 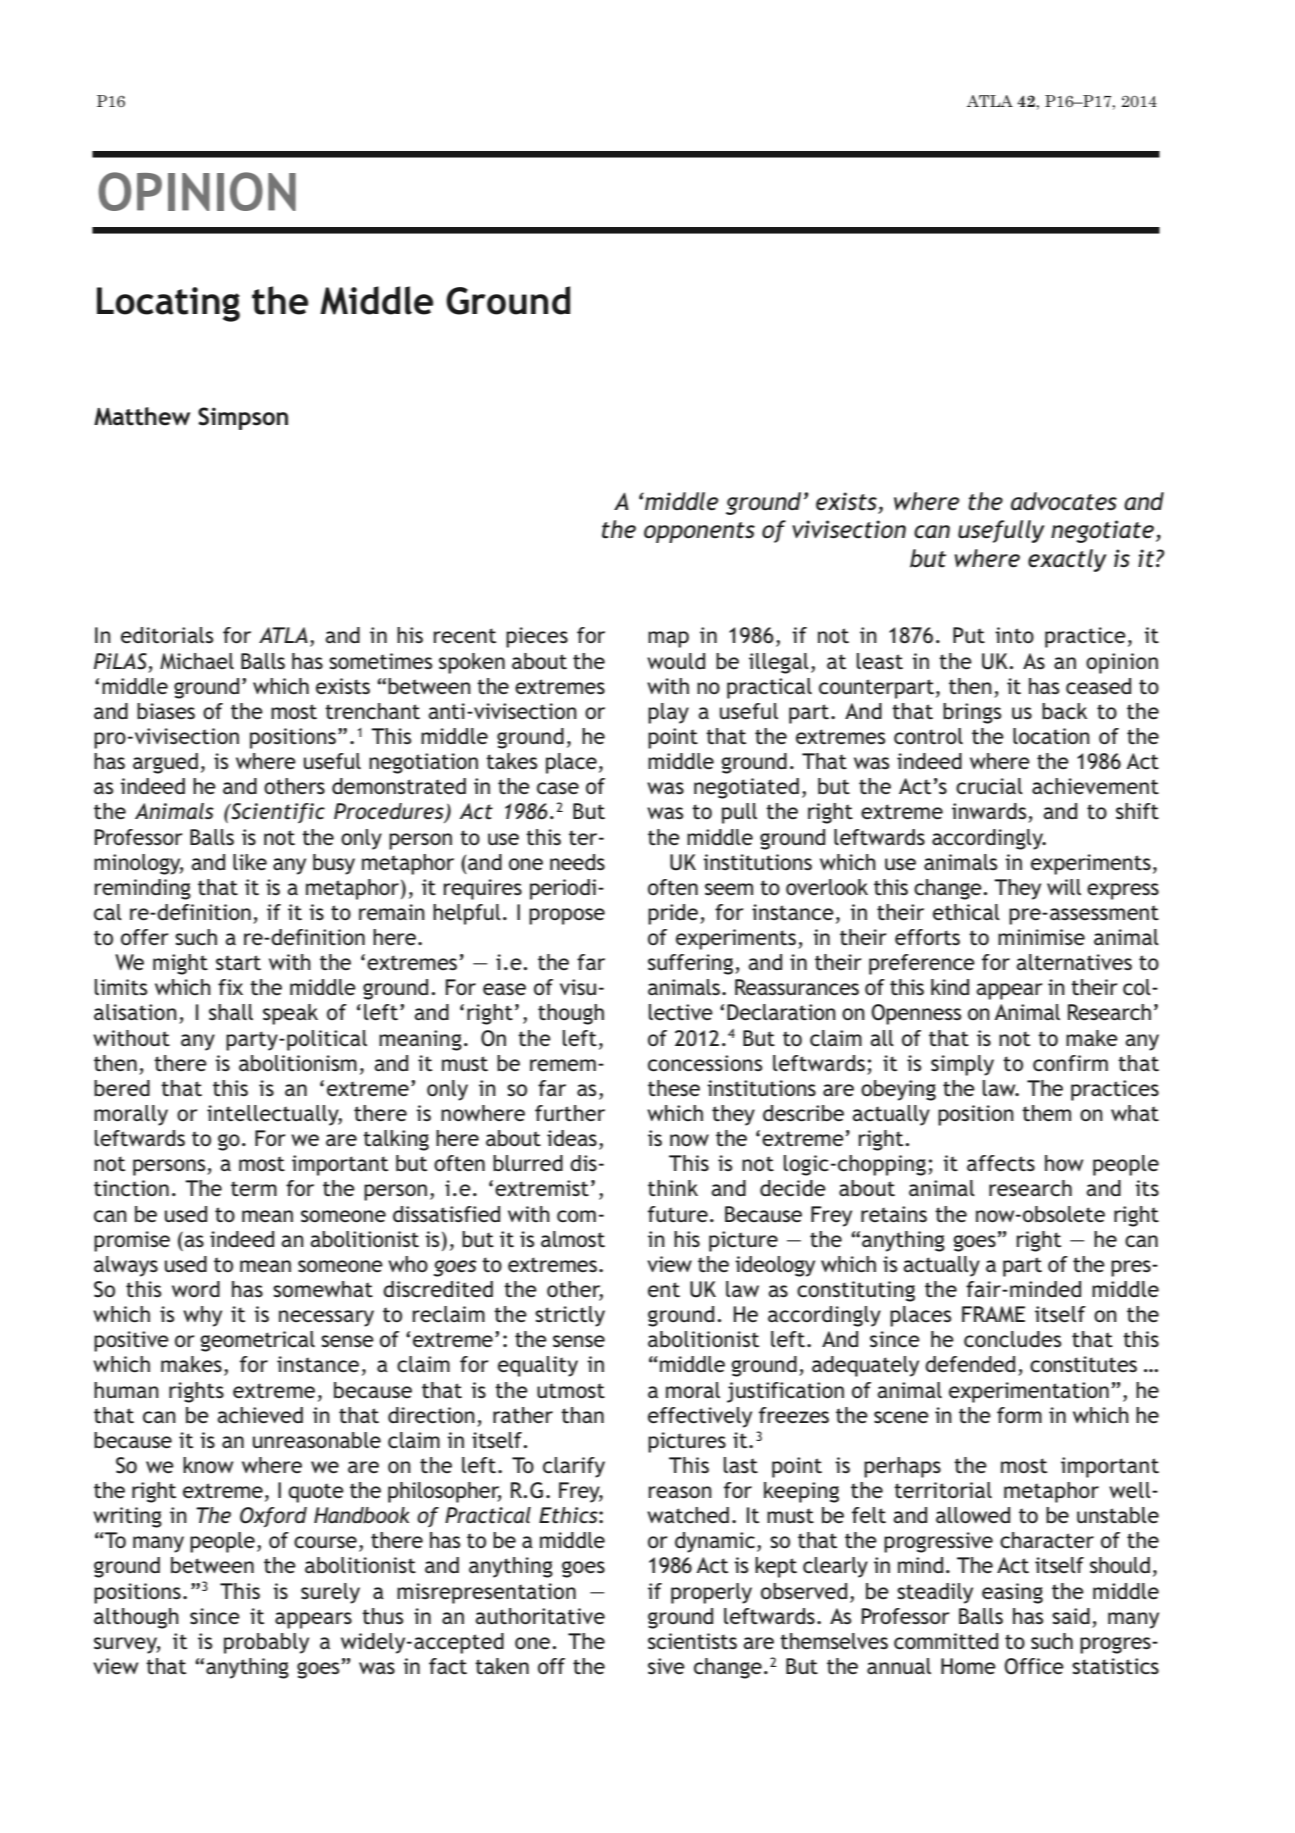 What do you see at coordinates (1029, 1392) in the screenshot?
I see `experimentation` at bounding box center [1029, 1392].
